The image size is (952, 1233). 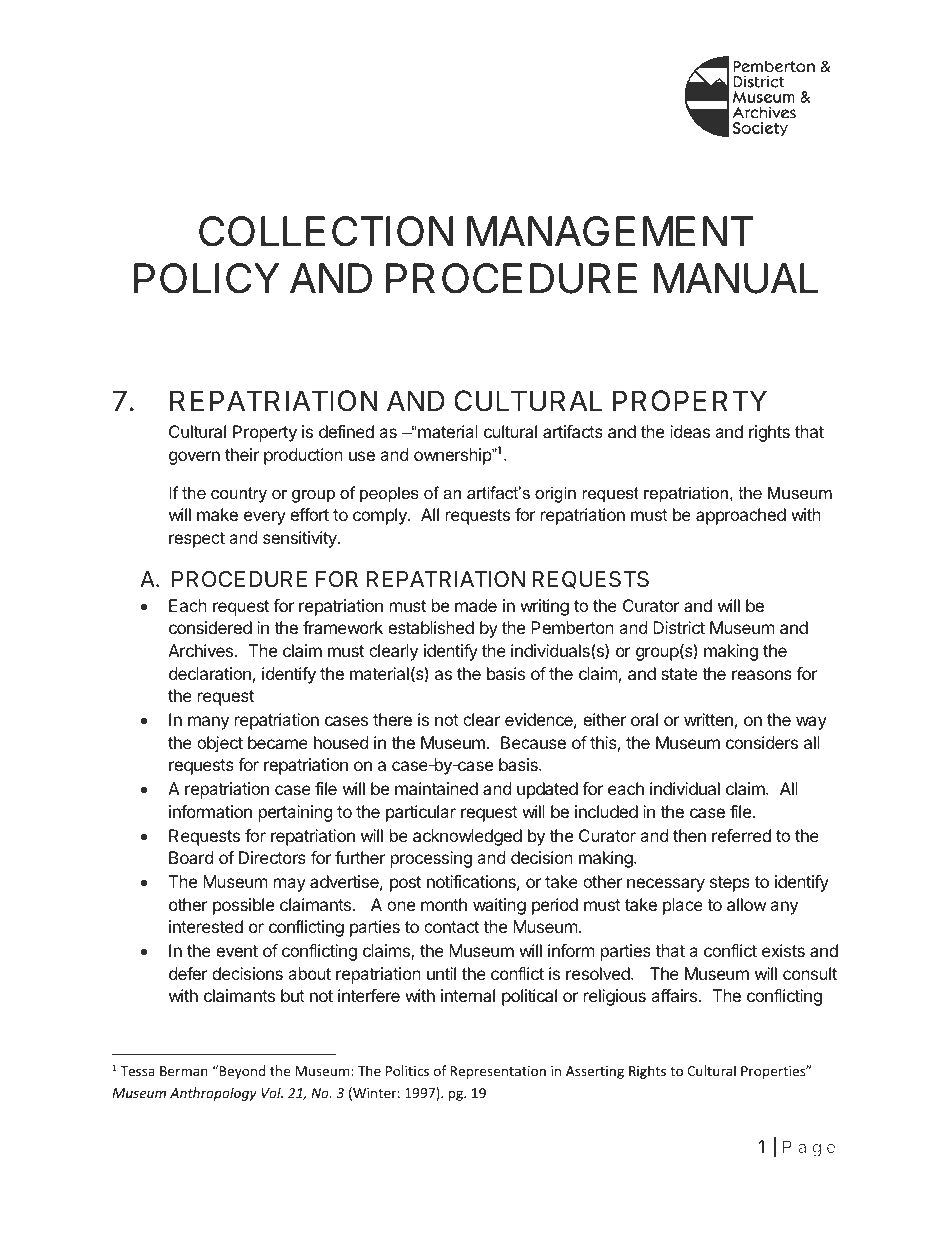 I want to click on established, so click(x=431, y=627).
